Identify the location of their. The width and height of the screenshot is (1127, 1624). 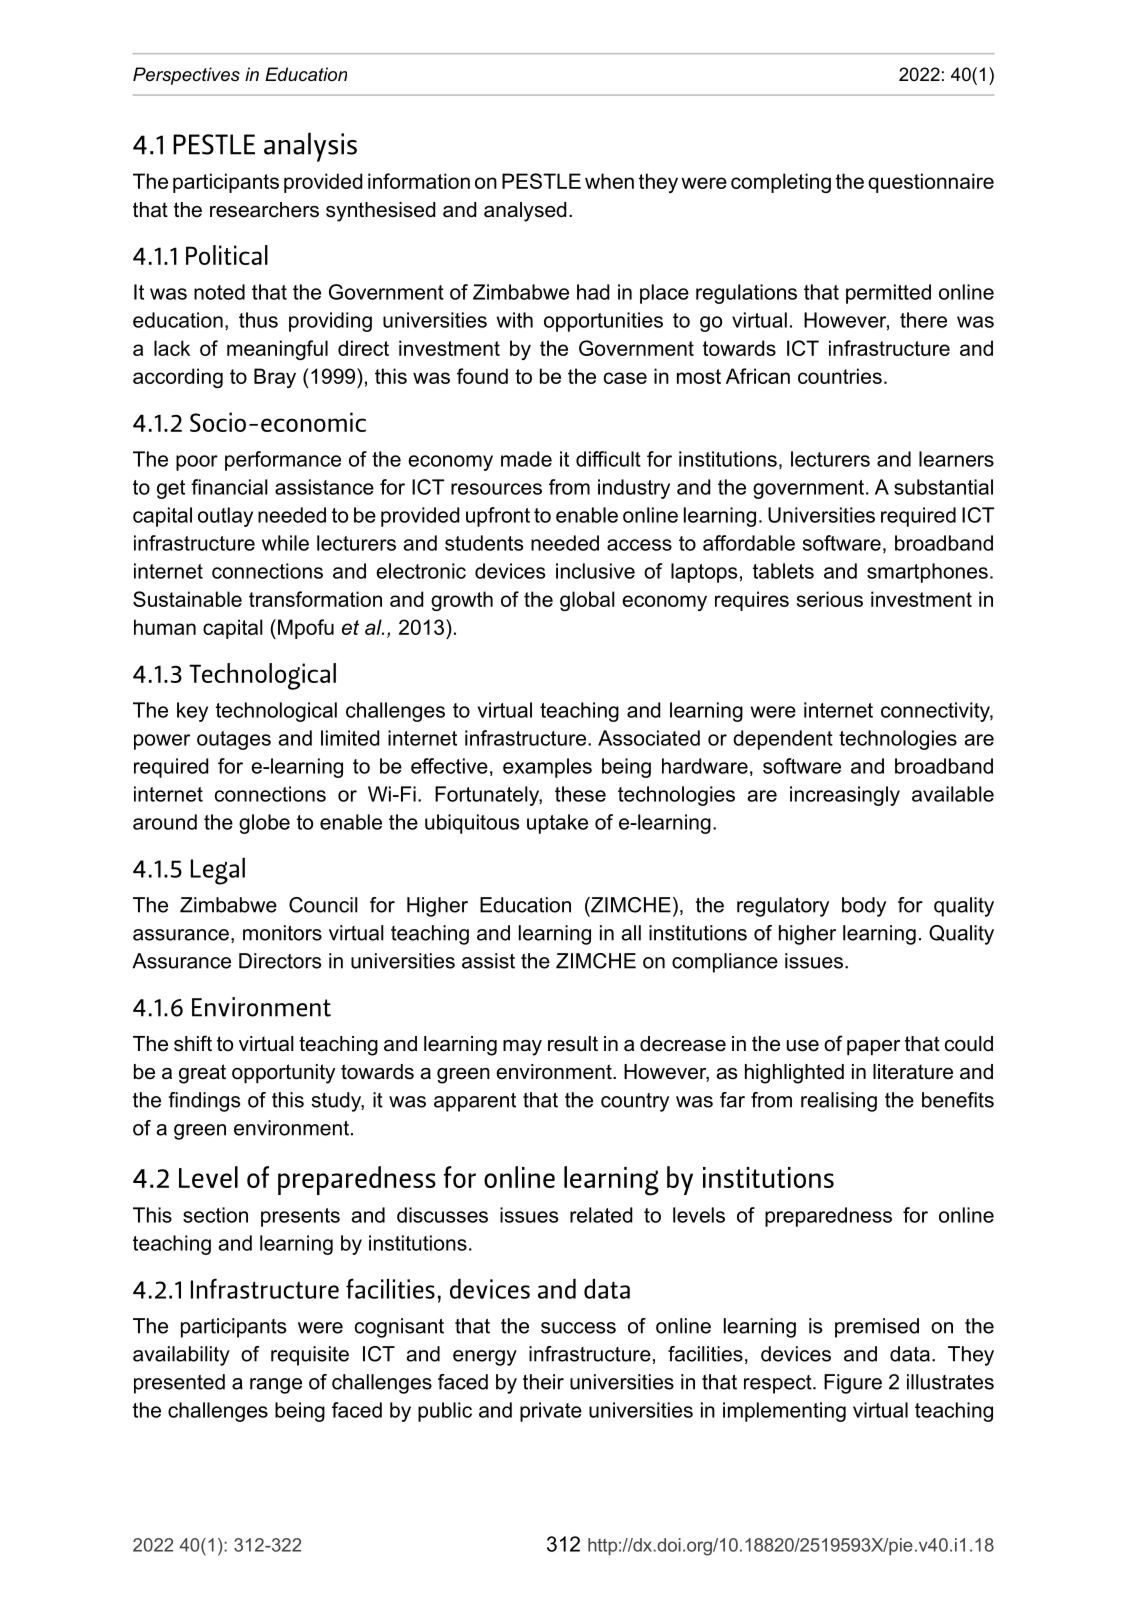
(543, 1382).
